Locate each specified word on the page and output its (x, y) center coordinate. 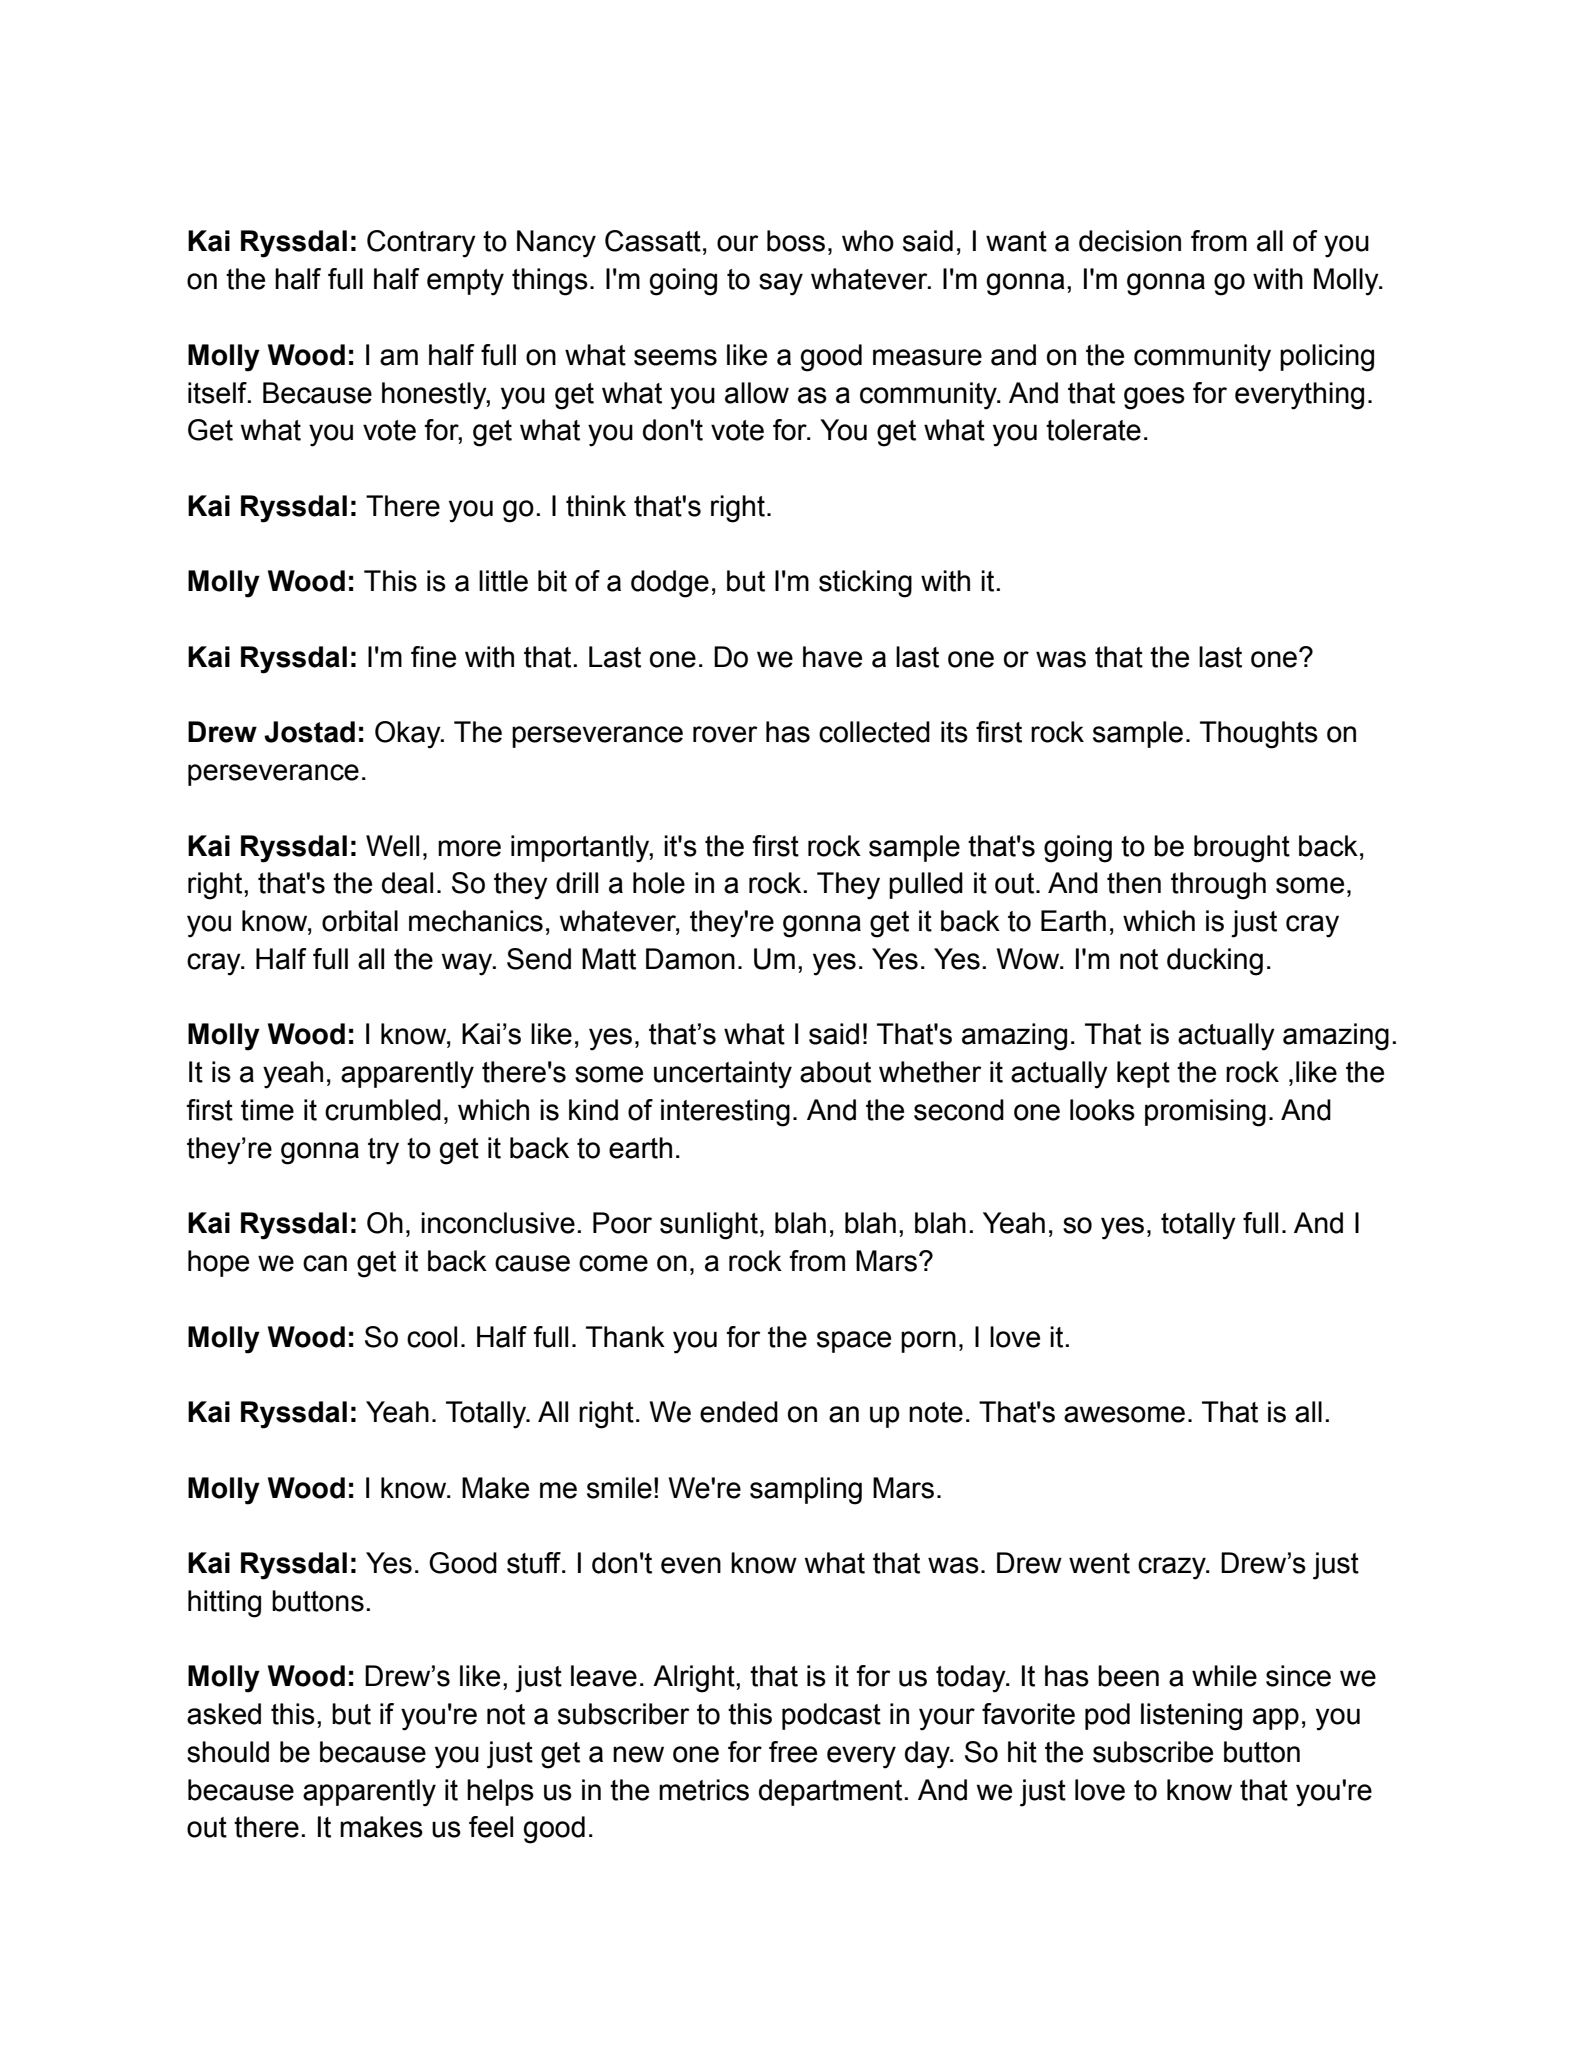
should (228, 1752)
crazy (1173, 1568)
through (1218, 886)
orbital (360, 921)
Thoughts (1259, 735)
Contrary (421, 244)
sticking (865, 584)
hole (659, 883)
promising (1205, 1113)
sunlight (709, 1226)
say (781, 284)
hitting (224, 1604)
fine (433, 657)
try (383, 1151)
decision (1130, 241)
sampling (806, 1491)
